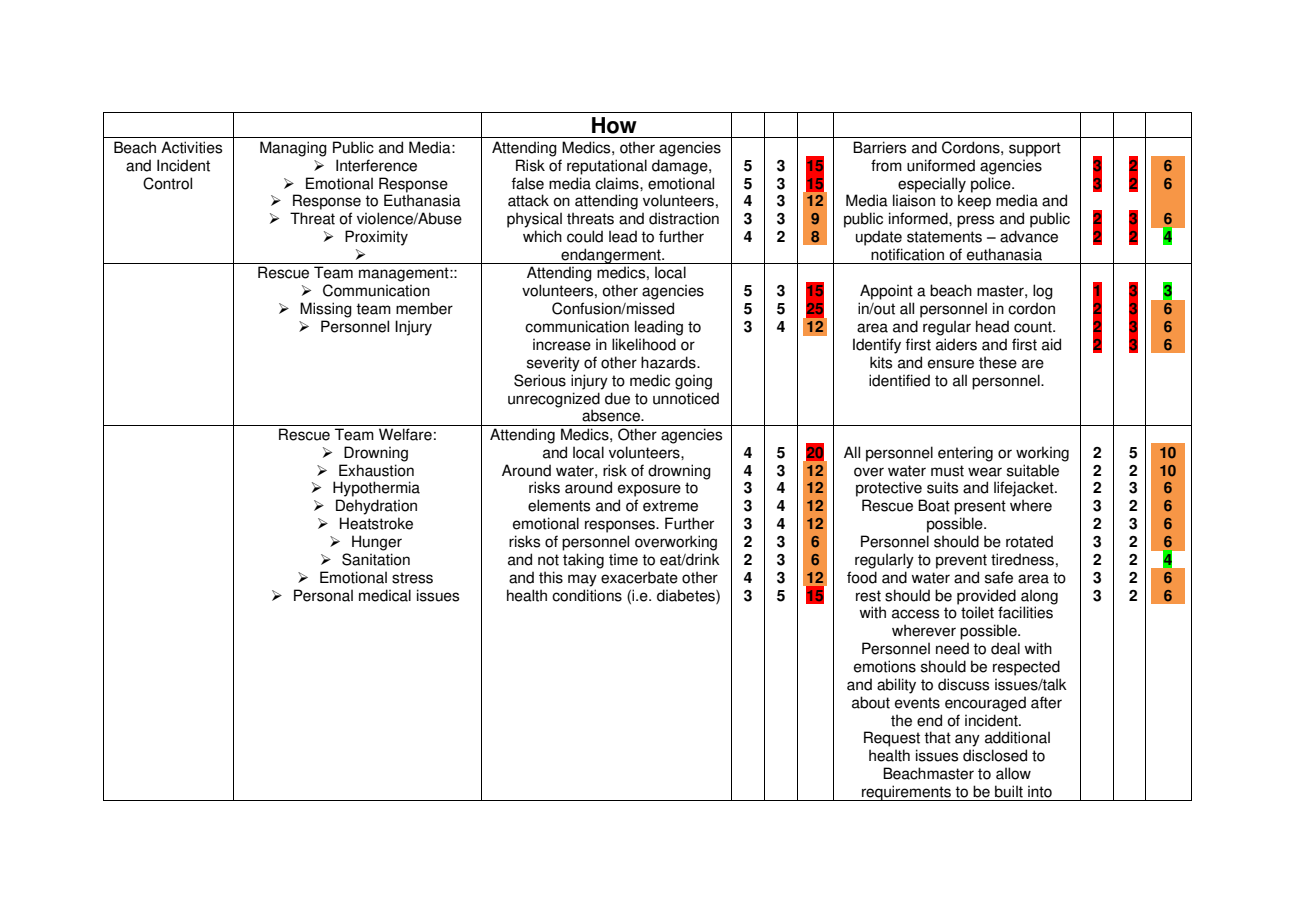 The width and height of the screenshot is (1308, 924). What do you see at coordinates (191, 147) in the screenshot?
I see `Activities` at bounding box center [191, 147].
